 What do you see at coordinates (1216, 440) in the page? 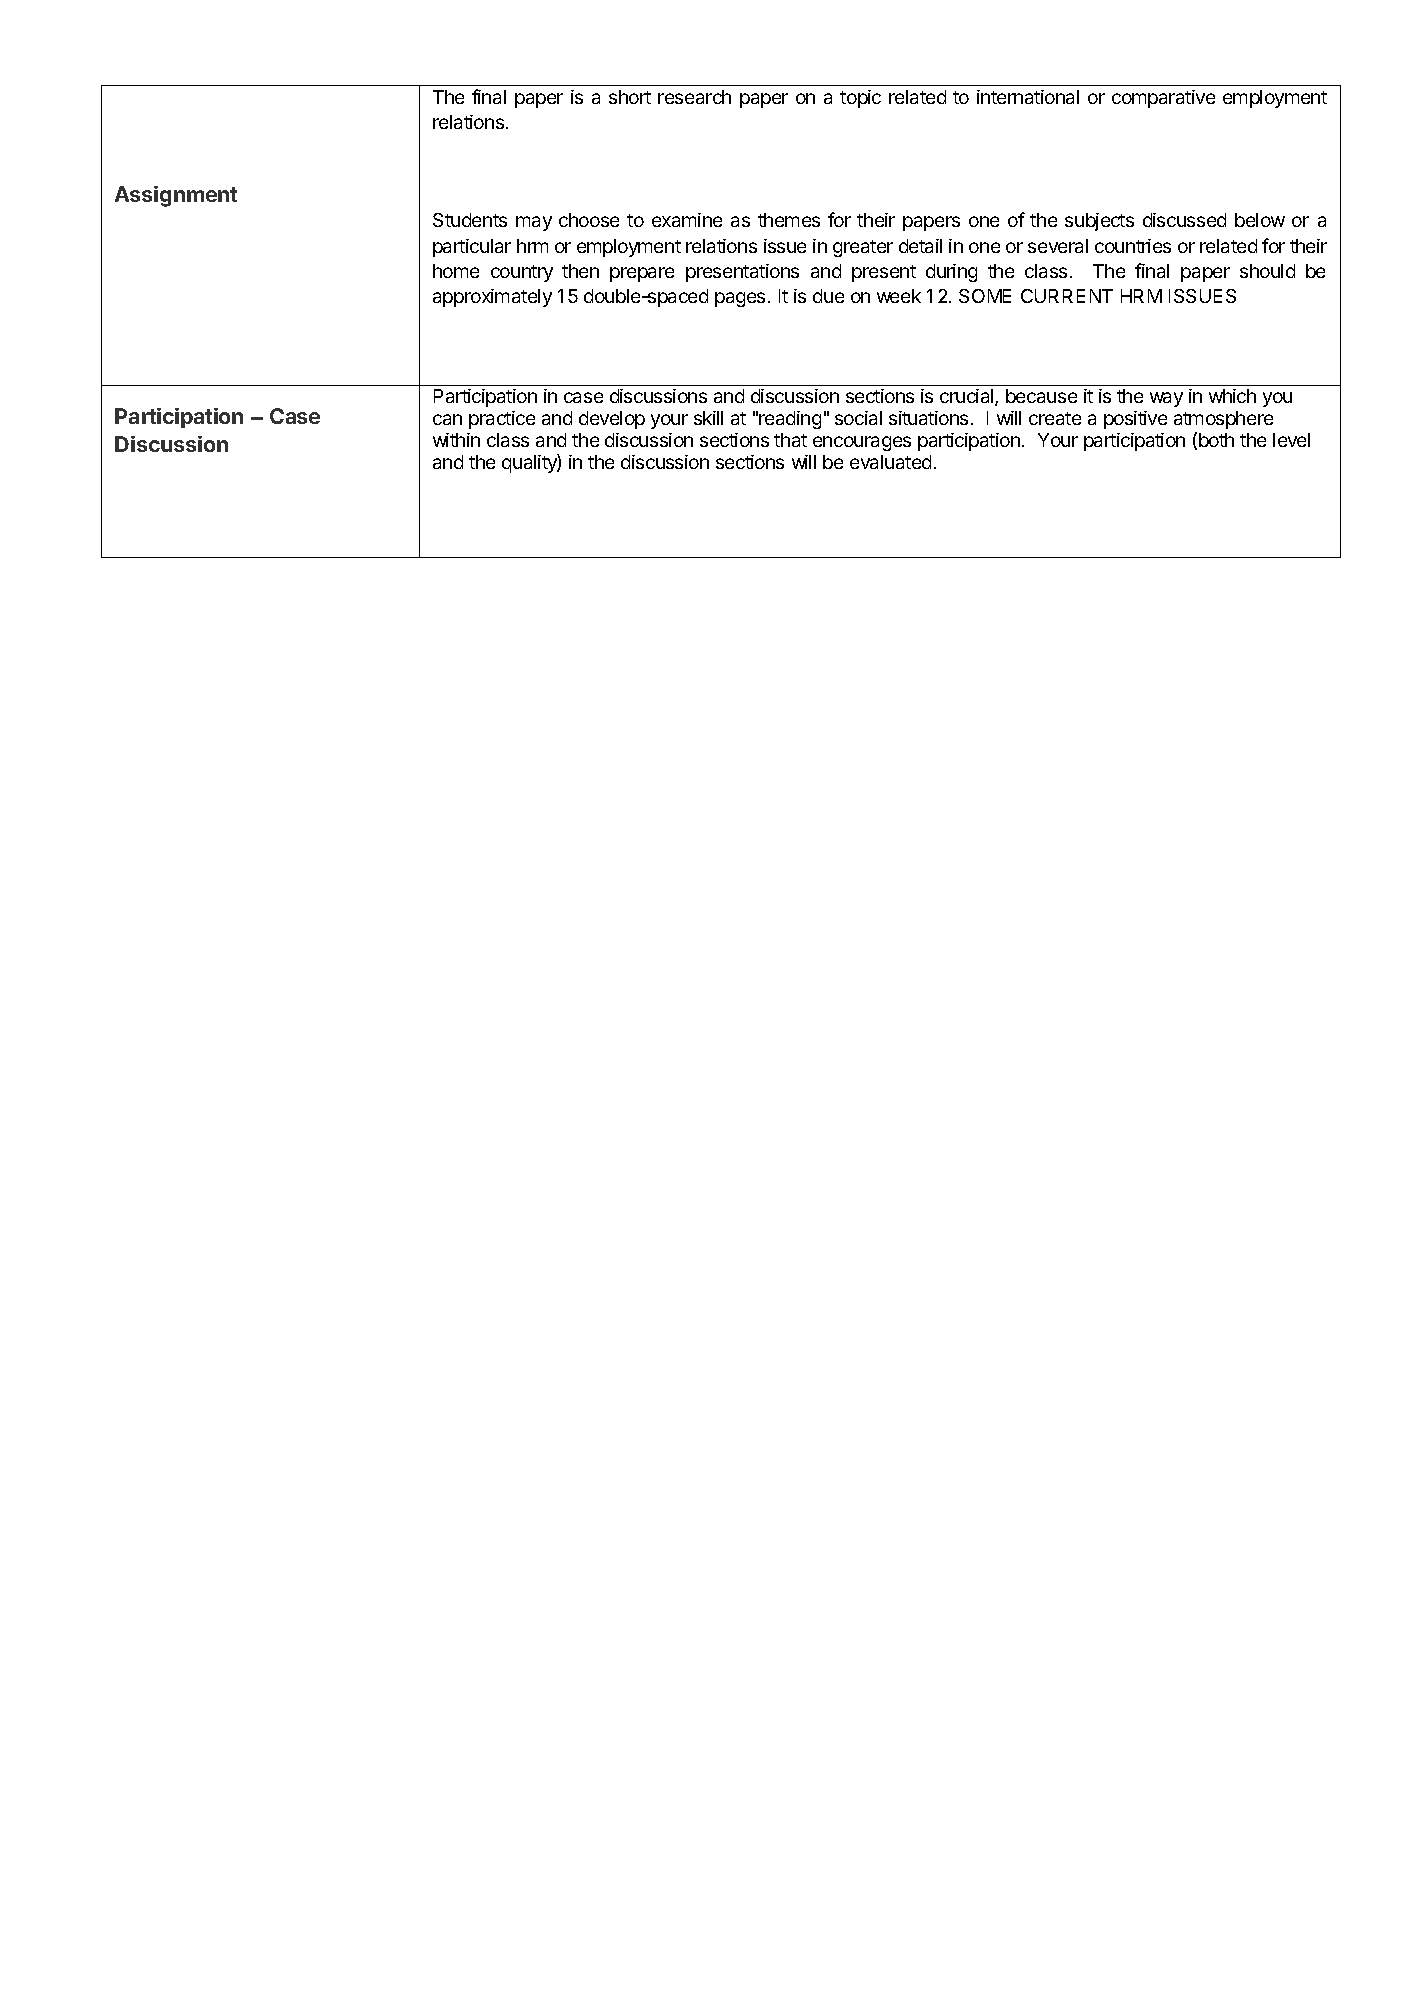
I see `both` at bounding box center [1216, 440].
